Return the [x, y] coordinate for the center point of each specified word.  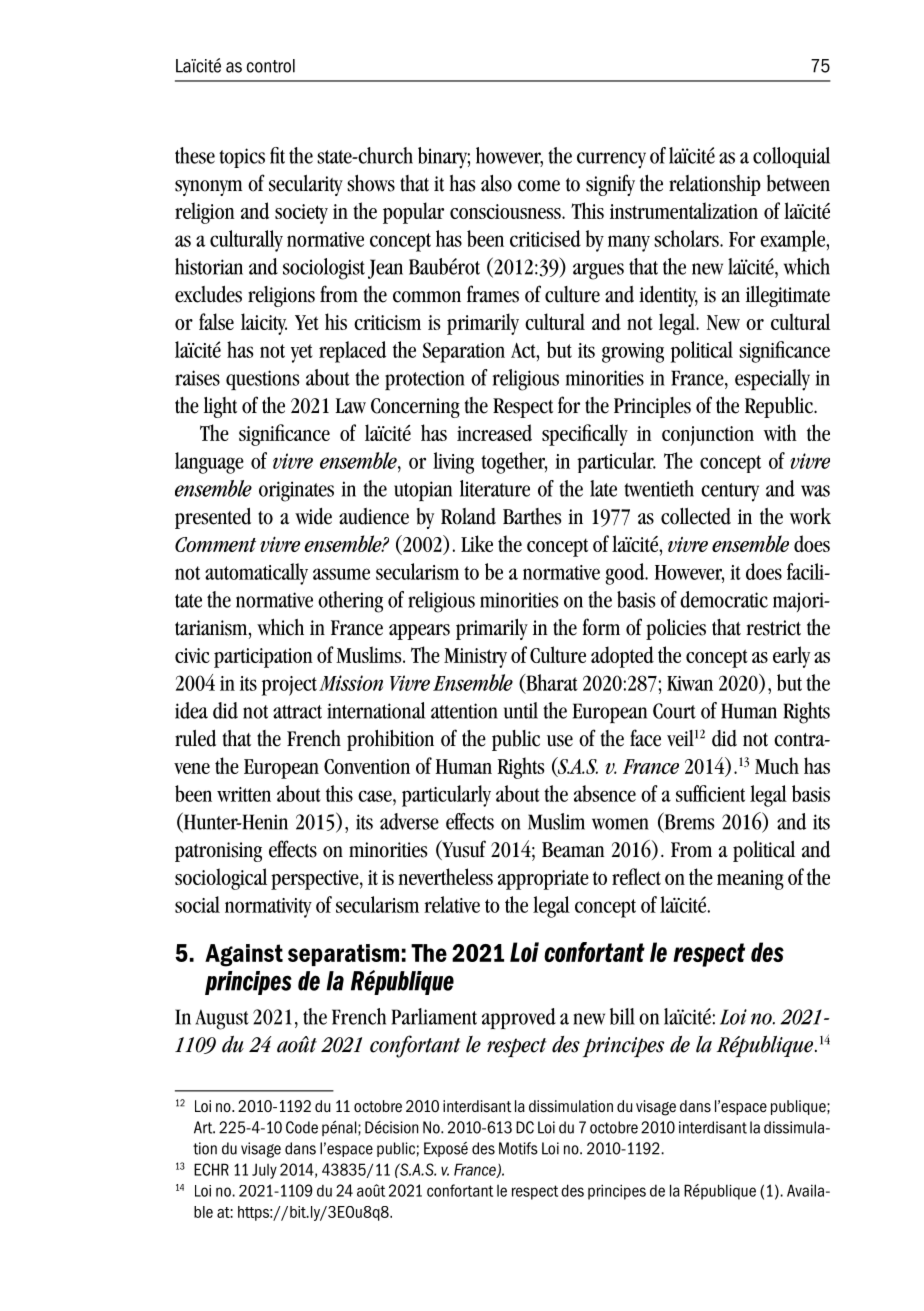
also [496, 183]
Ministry [475, 658]
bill [622, 1016]
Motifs [518, 1148]
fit [277, 155]
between [798, 183]
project [289, 686]
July [264, 1171]
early [791, 657]
